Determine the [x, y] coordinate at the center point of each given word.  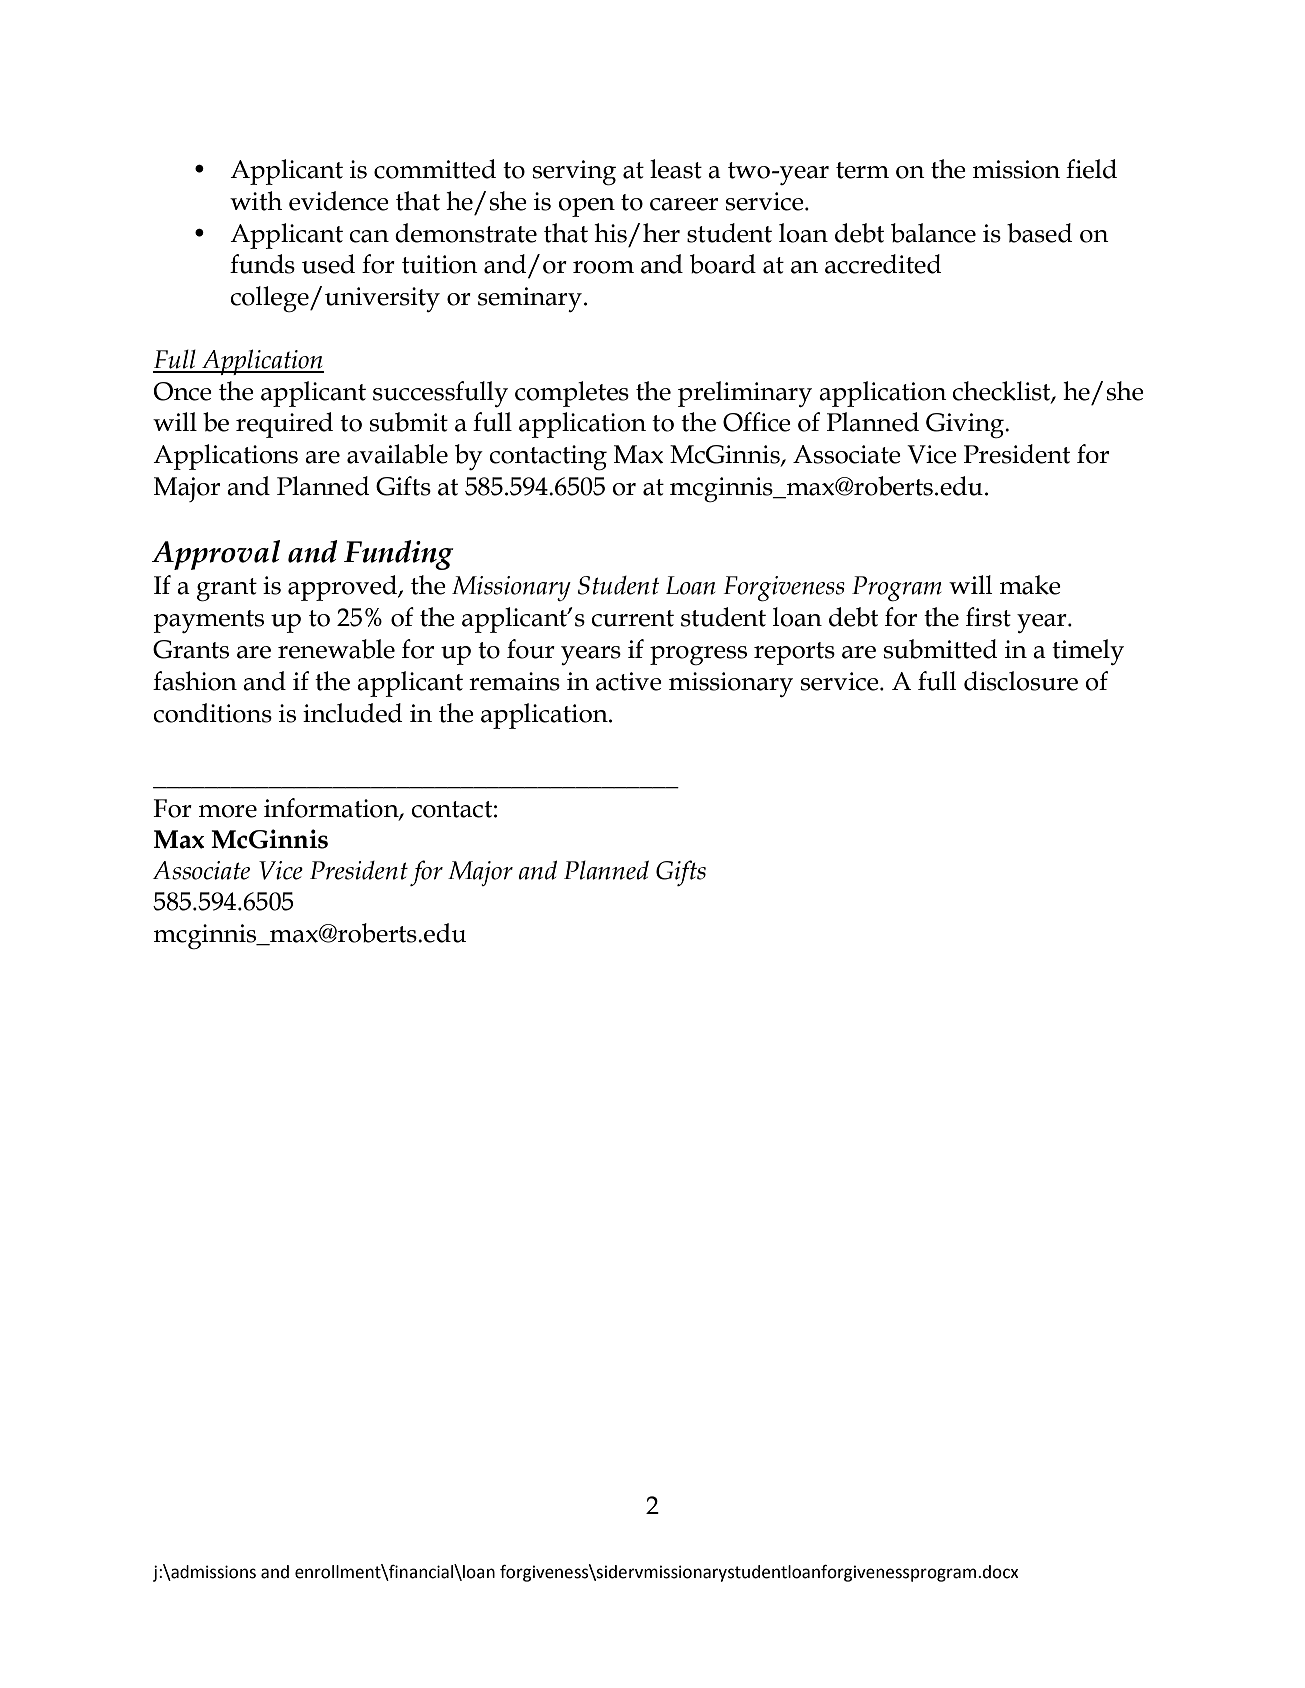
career [684, 204]
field [1091, 169]
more [228, 811]
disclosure [1021, 681]
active [629, 681]
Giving [966, 426]
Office [757, 422]
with [256, 201]
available [397, 454]
